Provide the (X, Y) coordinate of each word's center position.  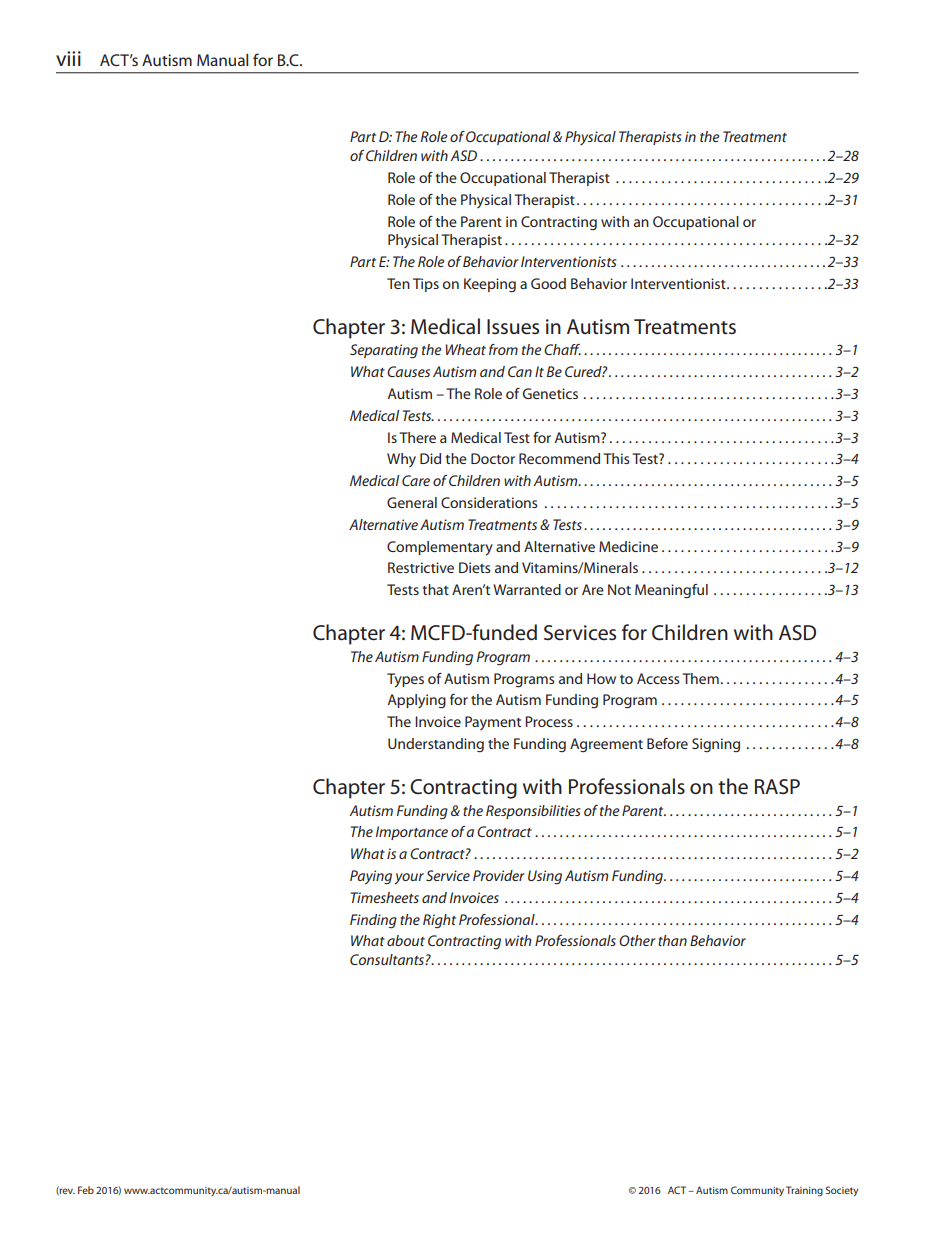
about (406, 940)
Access (658, 678)
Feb (86, 1190)
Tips (426, 285)
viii (68, 58)
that (435, 589)
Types (405, 680)
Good (548, 283)
